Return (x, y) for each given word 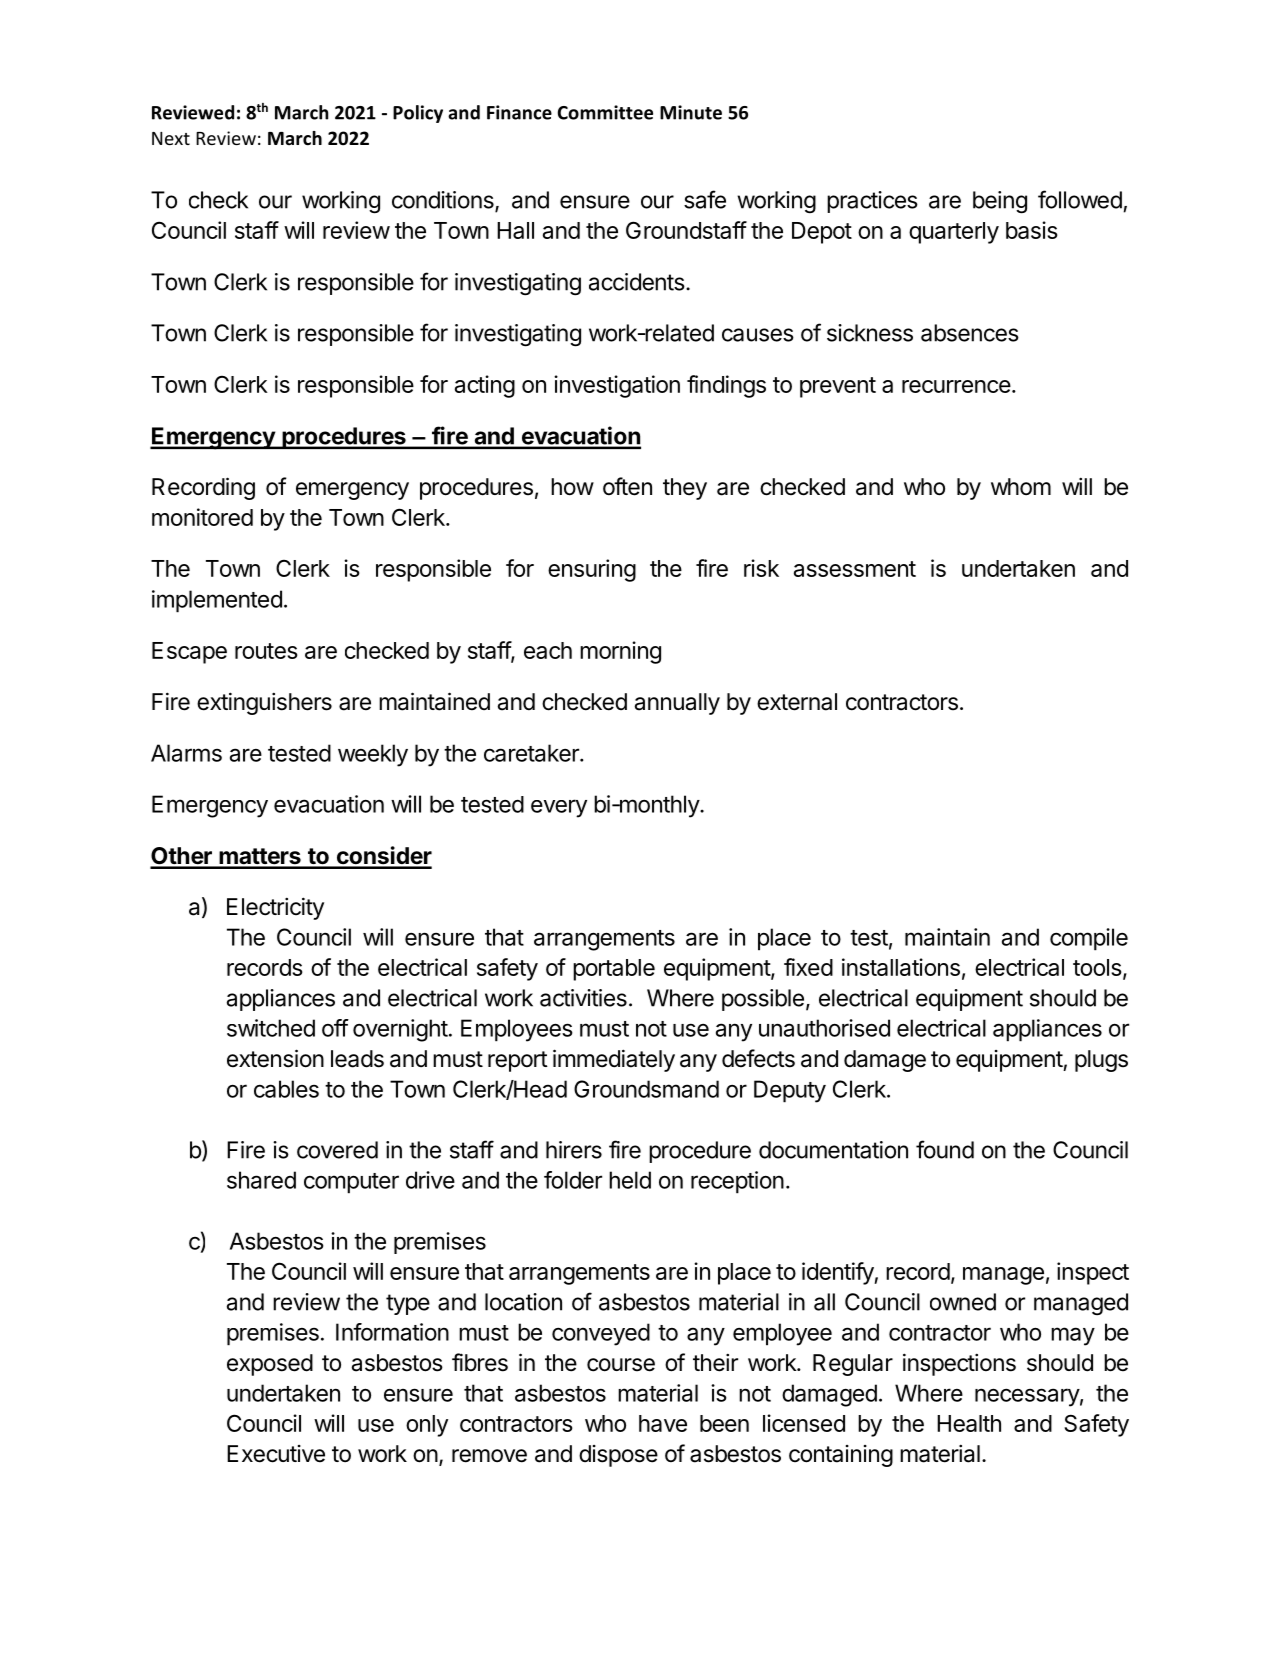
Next (171, 138)
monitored (202, 517)
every (559, 808)
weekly (373, 755)
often (627, 486)
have (663, 1423)
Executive (276, 1454)
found (945, 1149)
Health (969, 1423)
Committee (605, 112)
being (1000, 202)
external (797, 702)
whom (1021, 487)
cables (286, 1089)
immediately (614, 1060)
